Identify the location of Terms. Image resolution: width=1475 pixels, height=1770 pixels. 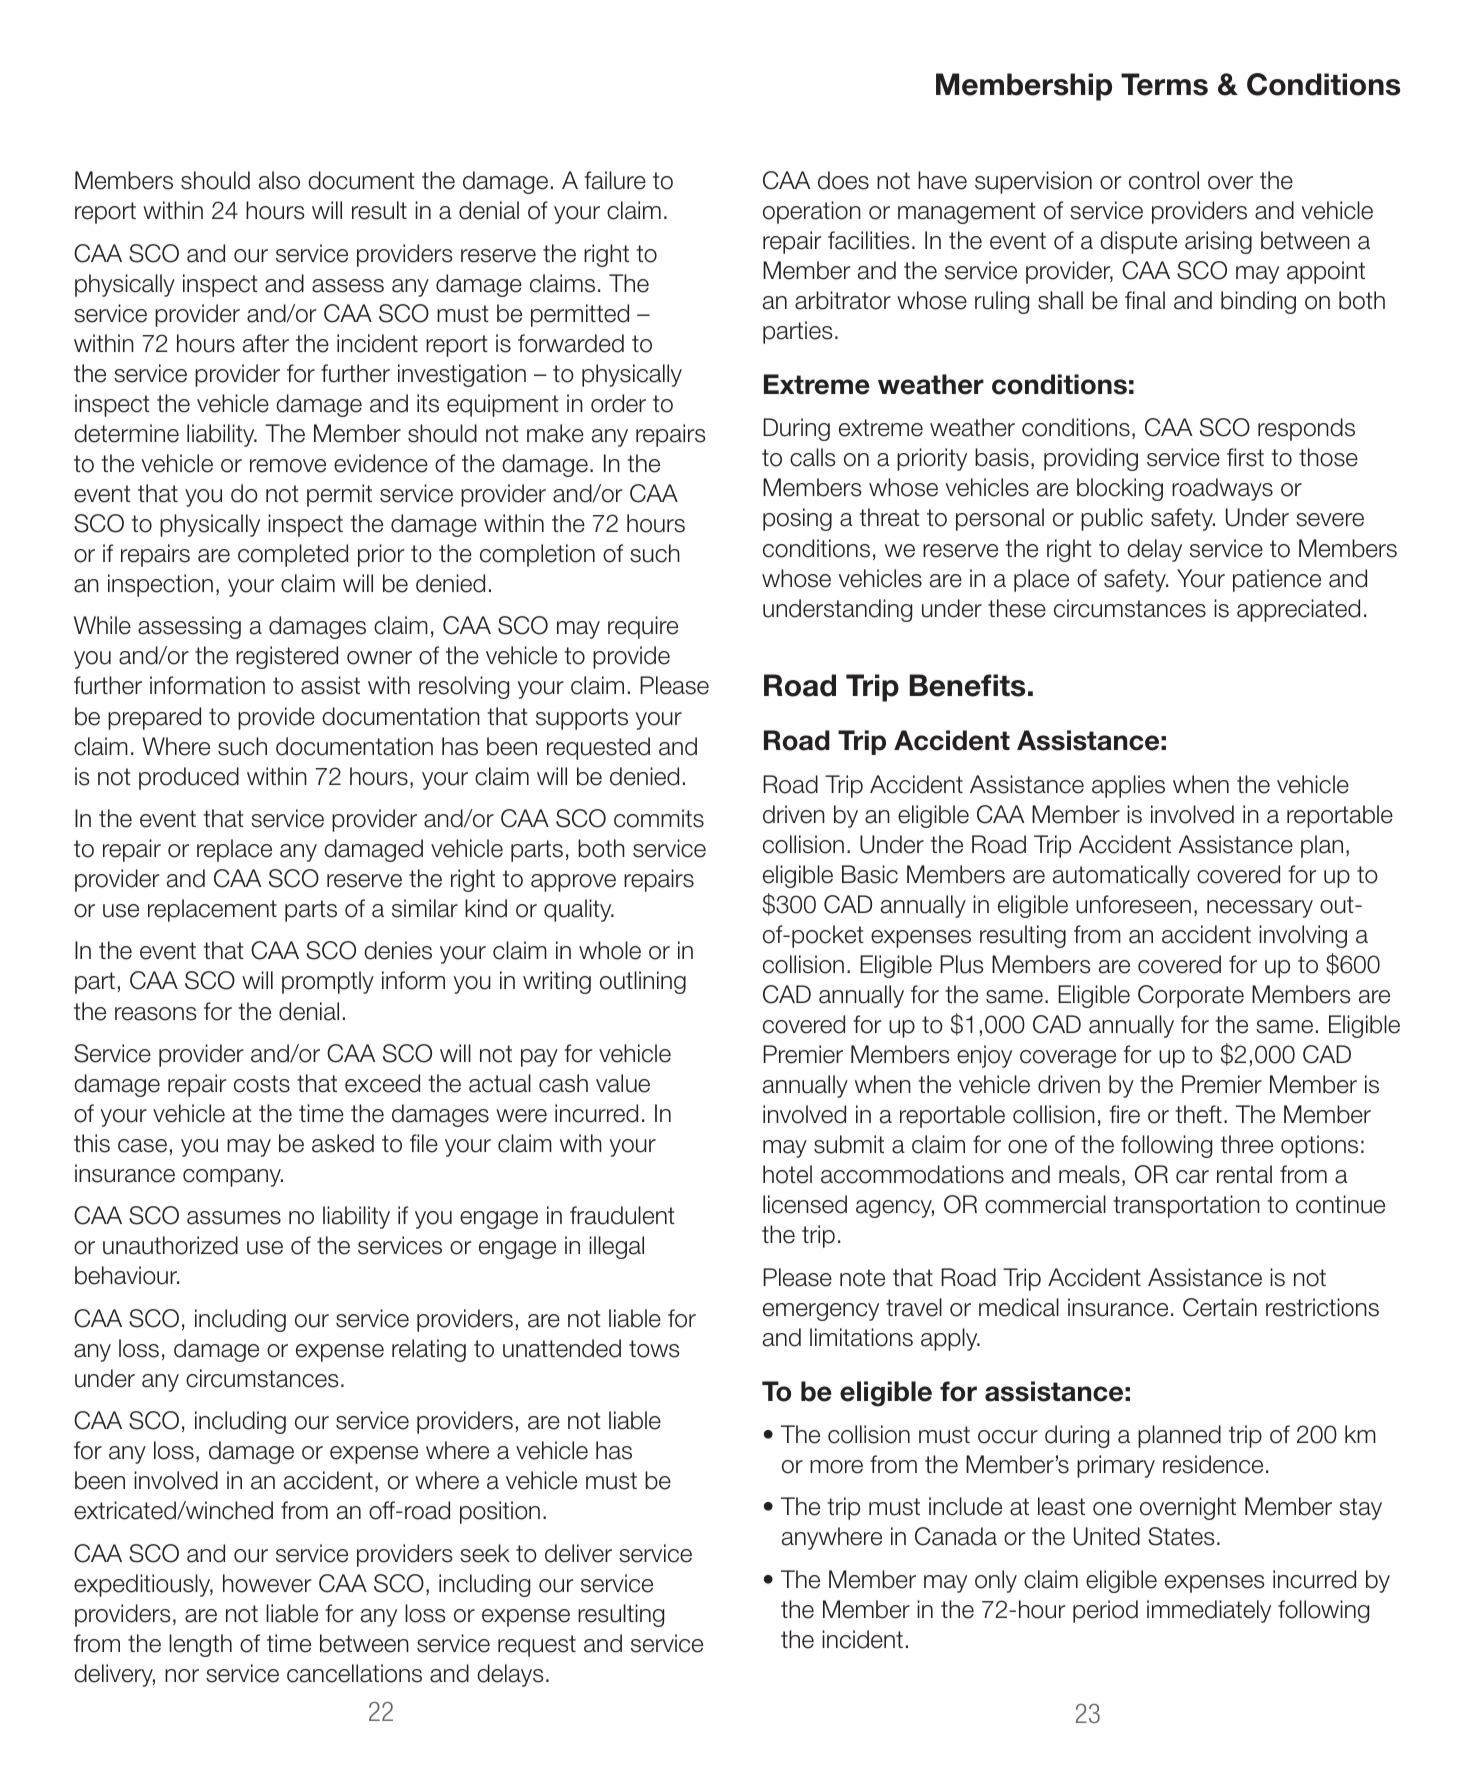
(1164, 84).
